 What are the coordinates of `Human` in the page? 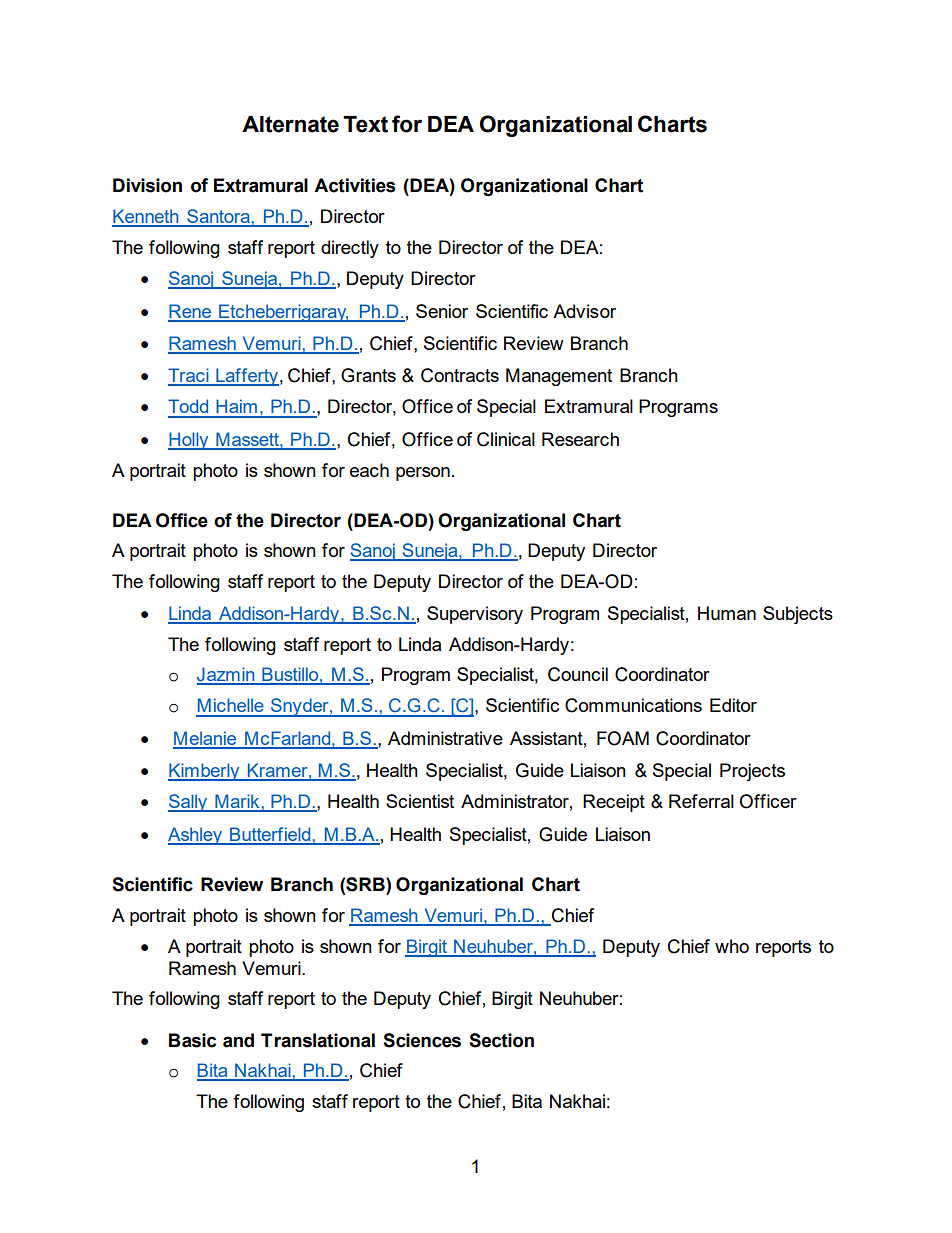 It's located at (727, 613).
